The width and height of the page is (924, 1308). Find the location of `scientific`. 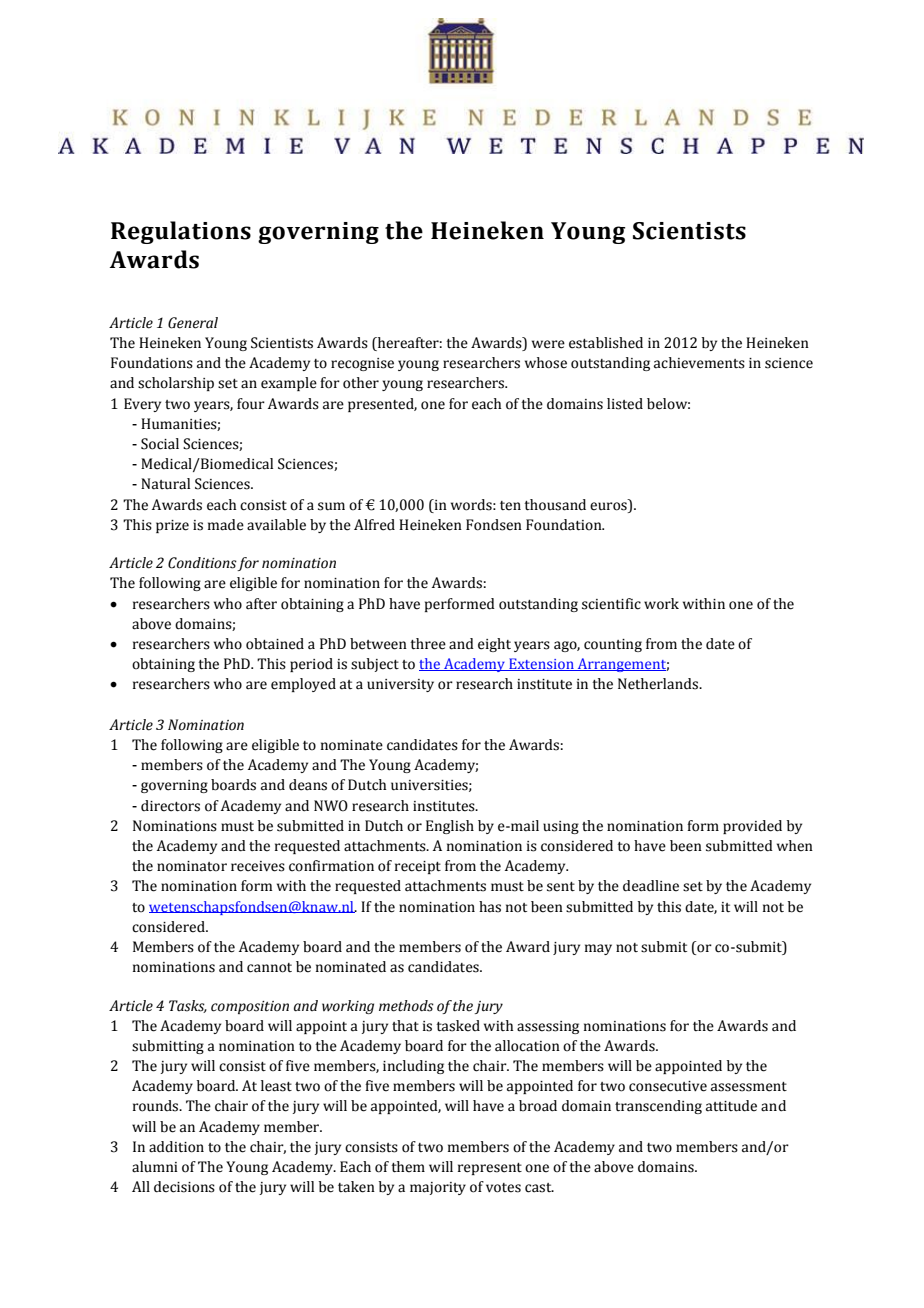

scientific is located at coordinates (611, 604).
